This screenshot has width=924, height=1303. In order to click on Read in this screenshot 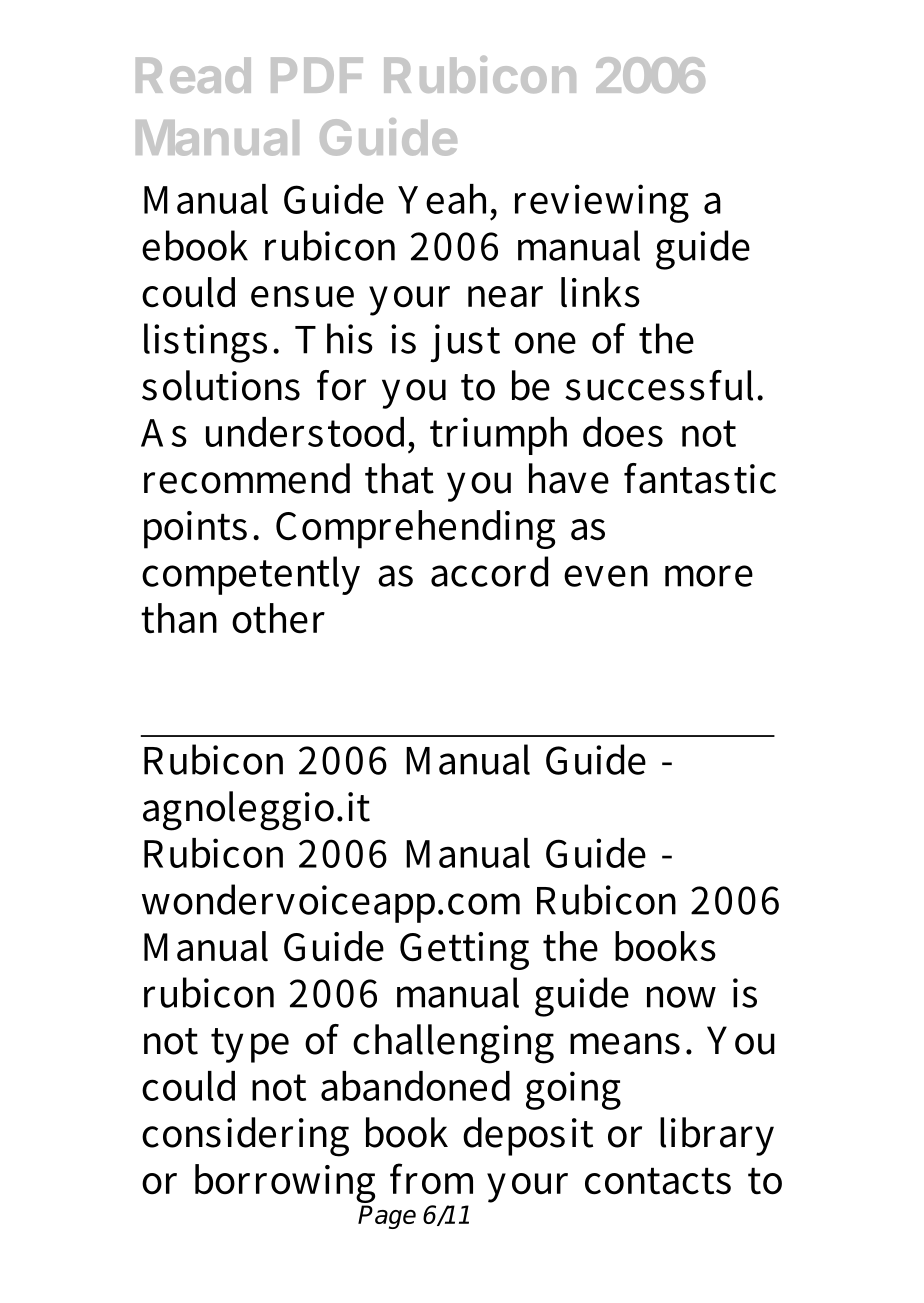, I will do `click(193, 75)`.
